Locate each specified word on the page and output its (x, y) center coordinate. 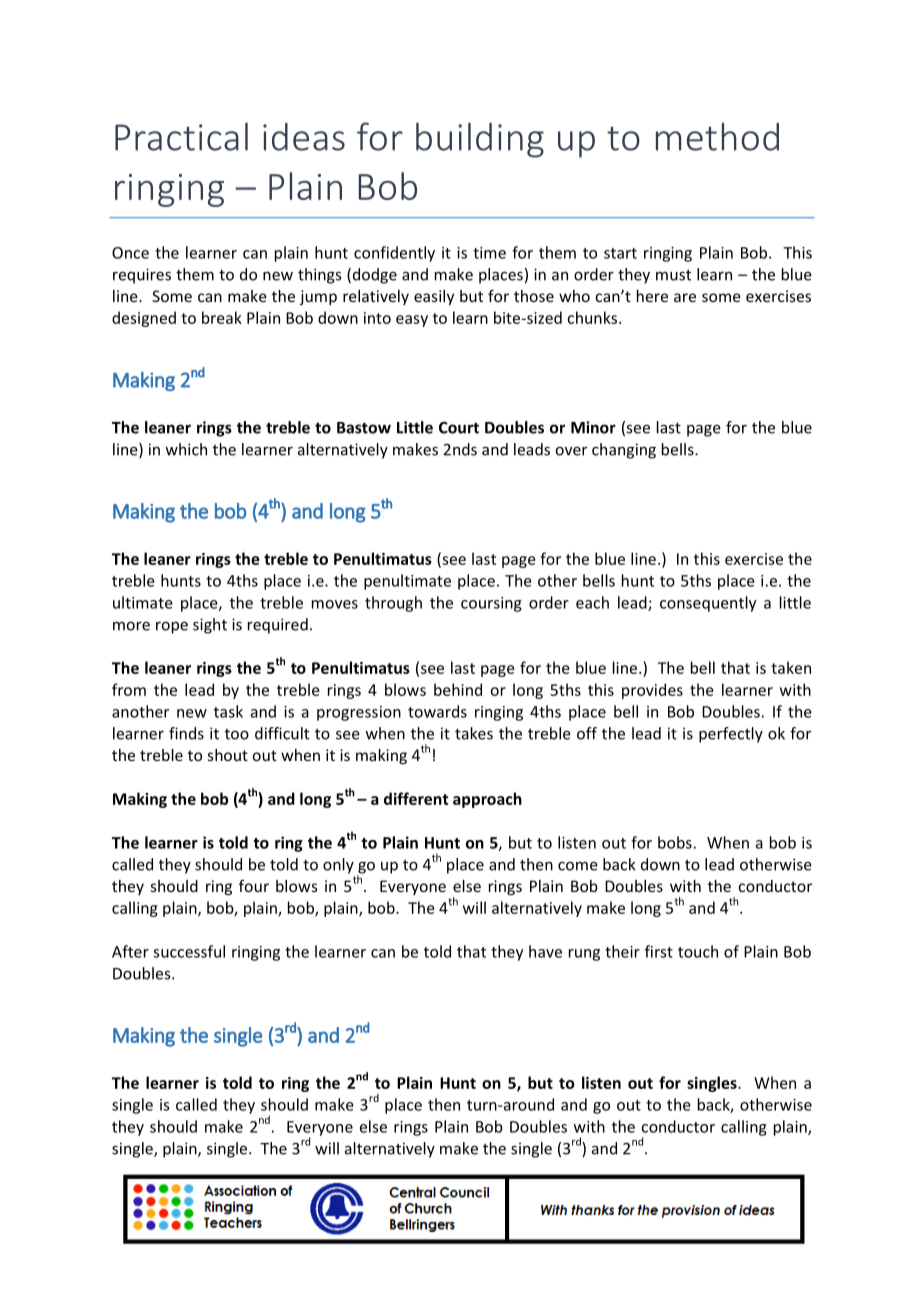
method (717, 137)
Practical (181, 136)
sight (210, 626)
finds (186, 733)
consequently (708, 604)
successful (189, 951)
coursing (491, 604)
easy (412, 321)
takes (474, 733)
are (685, 297)
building (480, 140)
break (222, 317)
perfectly (731, 735)
